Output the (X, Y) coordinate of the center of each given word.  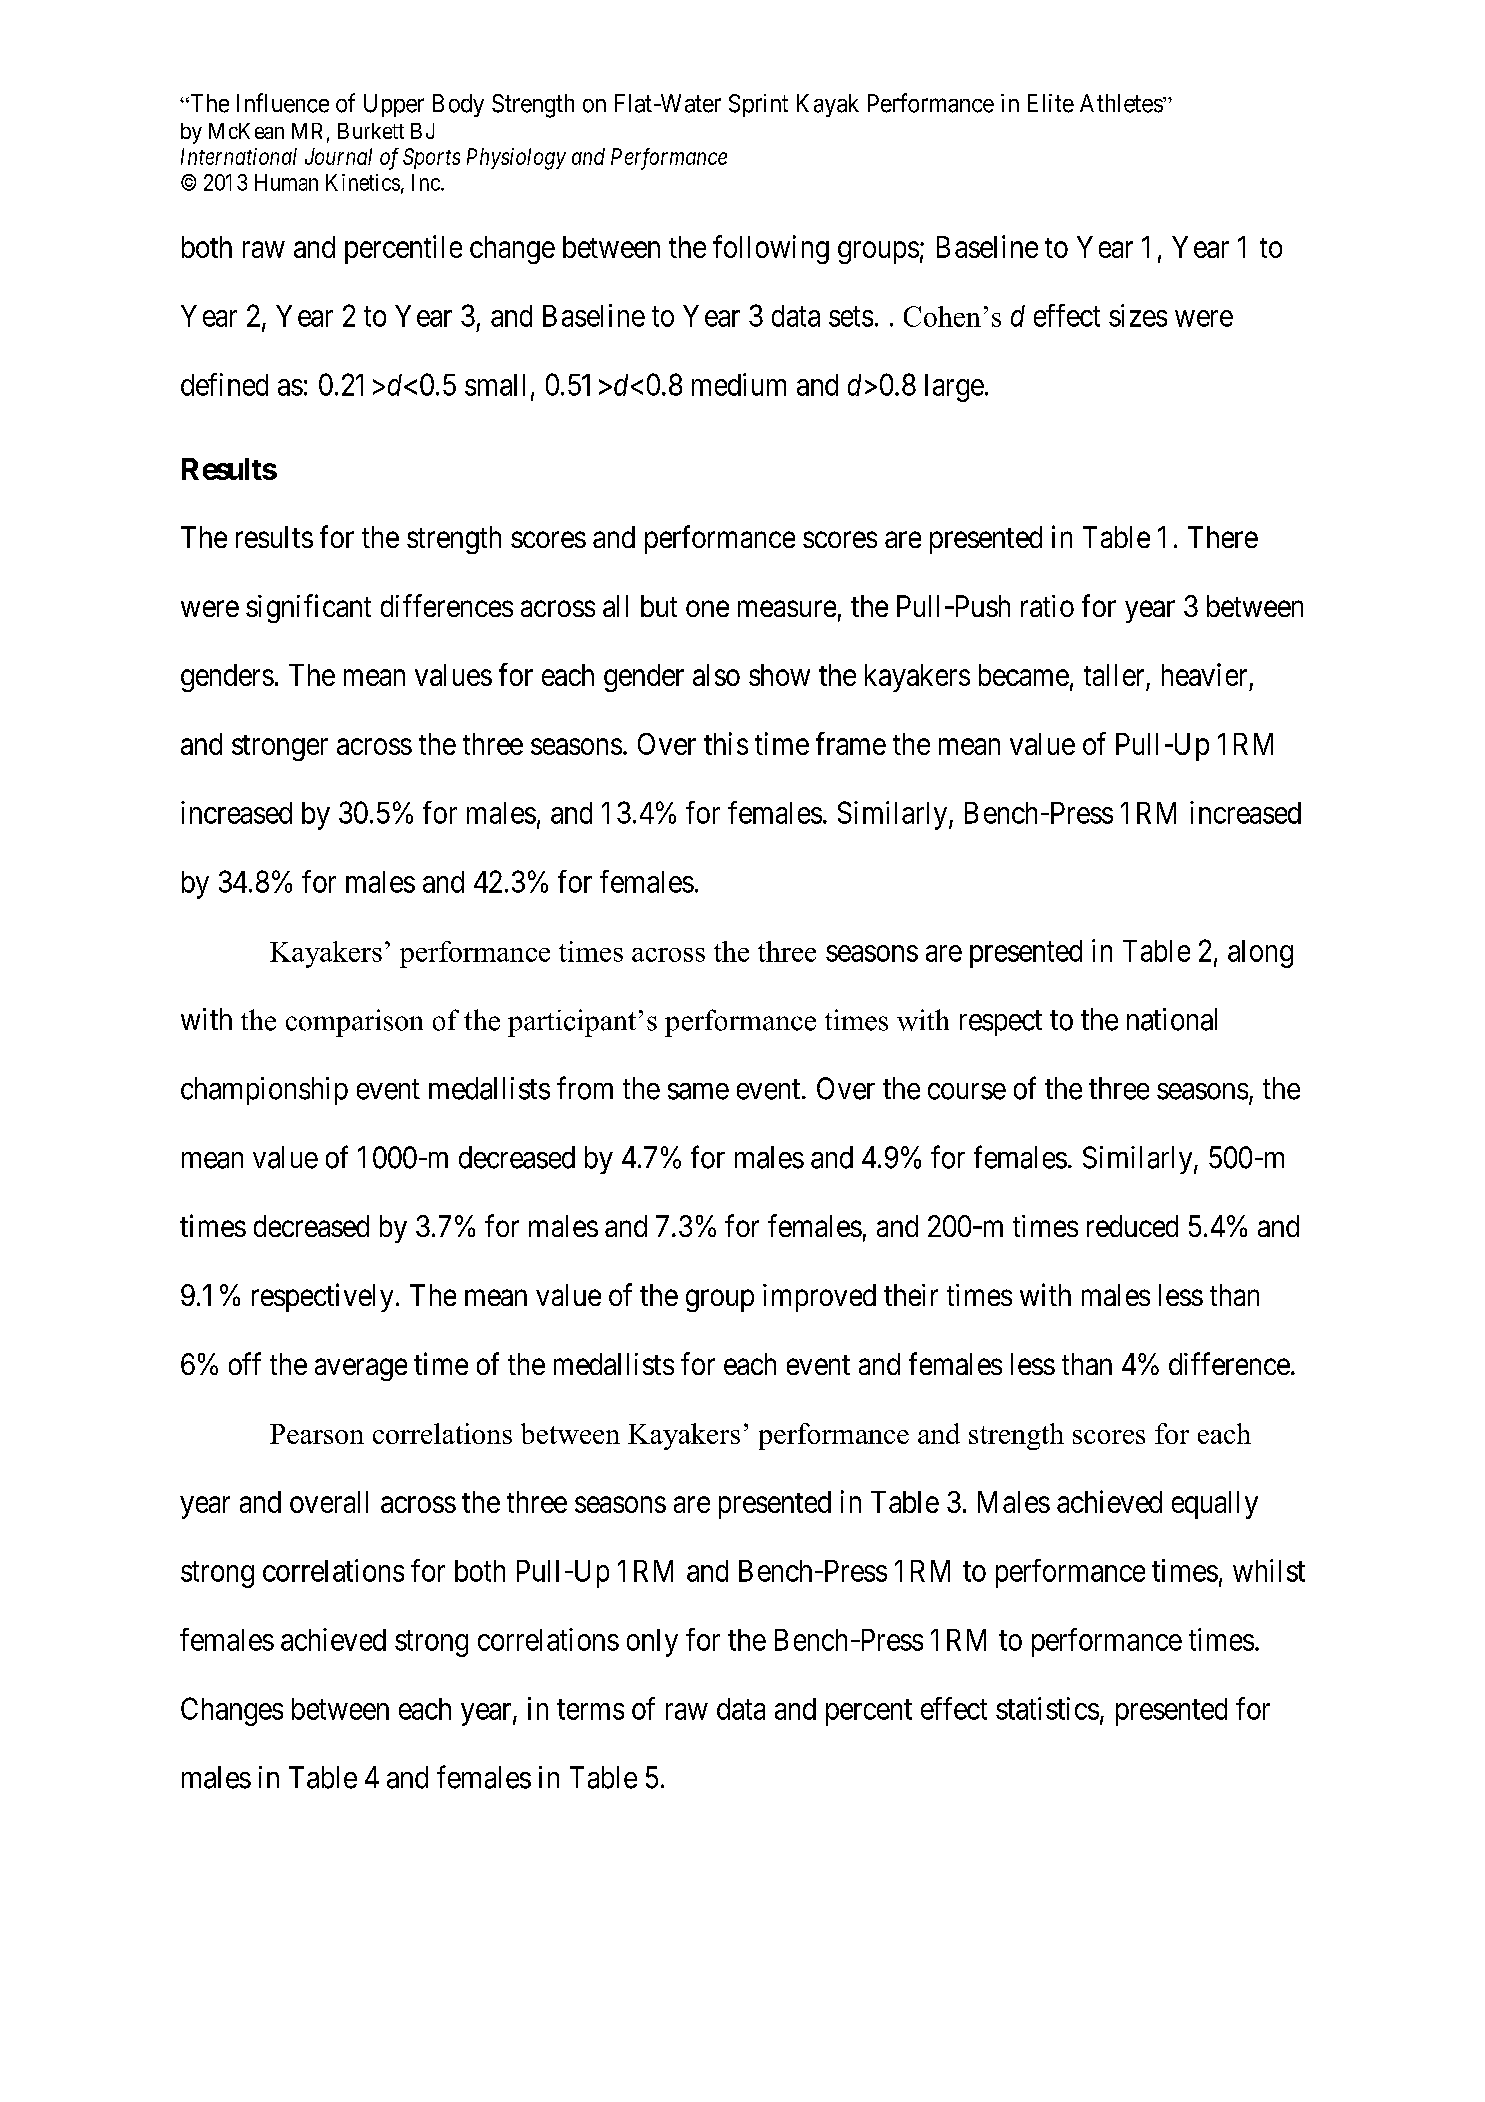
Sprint (758, 105)
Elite (1051, 103)
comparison (354, 1023)
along (1260, 954)
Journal (338, 156)
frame (851, 743)
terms (590, 1710)
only (652, 1643)
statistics (1047, 1708)
